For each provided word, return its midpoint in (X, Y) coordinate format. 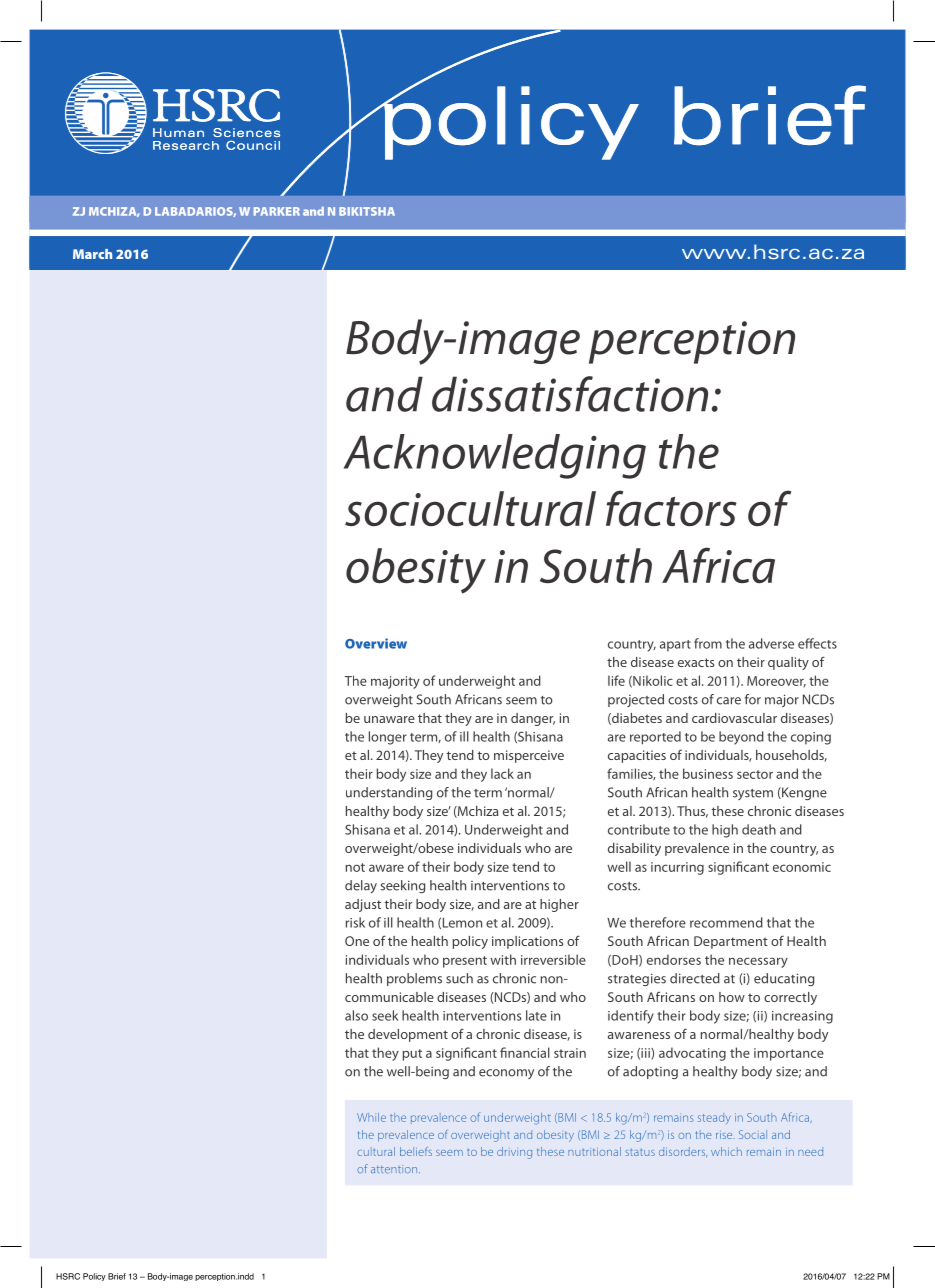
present (465, 962)
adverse (771, 643)
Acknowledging (495, 456)
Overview (376, 643)
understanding (389, 793)
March (92, 254)
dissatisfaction (570, 394)
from (708, 643)
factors (671, 508)
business (708, 773)
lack (502, 773)
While (371, 1117)
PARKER (277, 211)
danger (533, 719)
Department (731, 942)
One (357, 941)
